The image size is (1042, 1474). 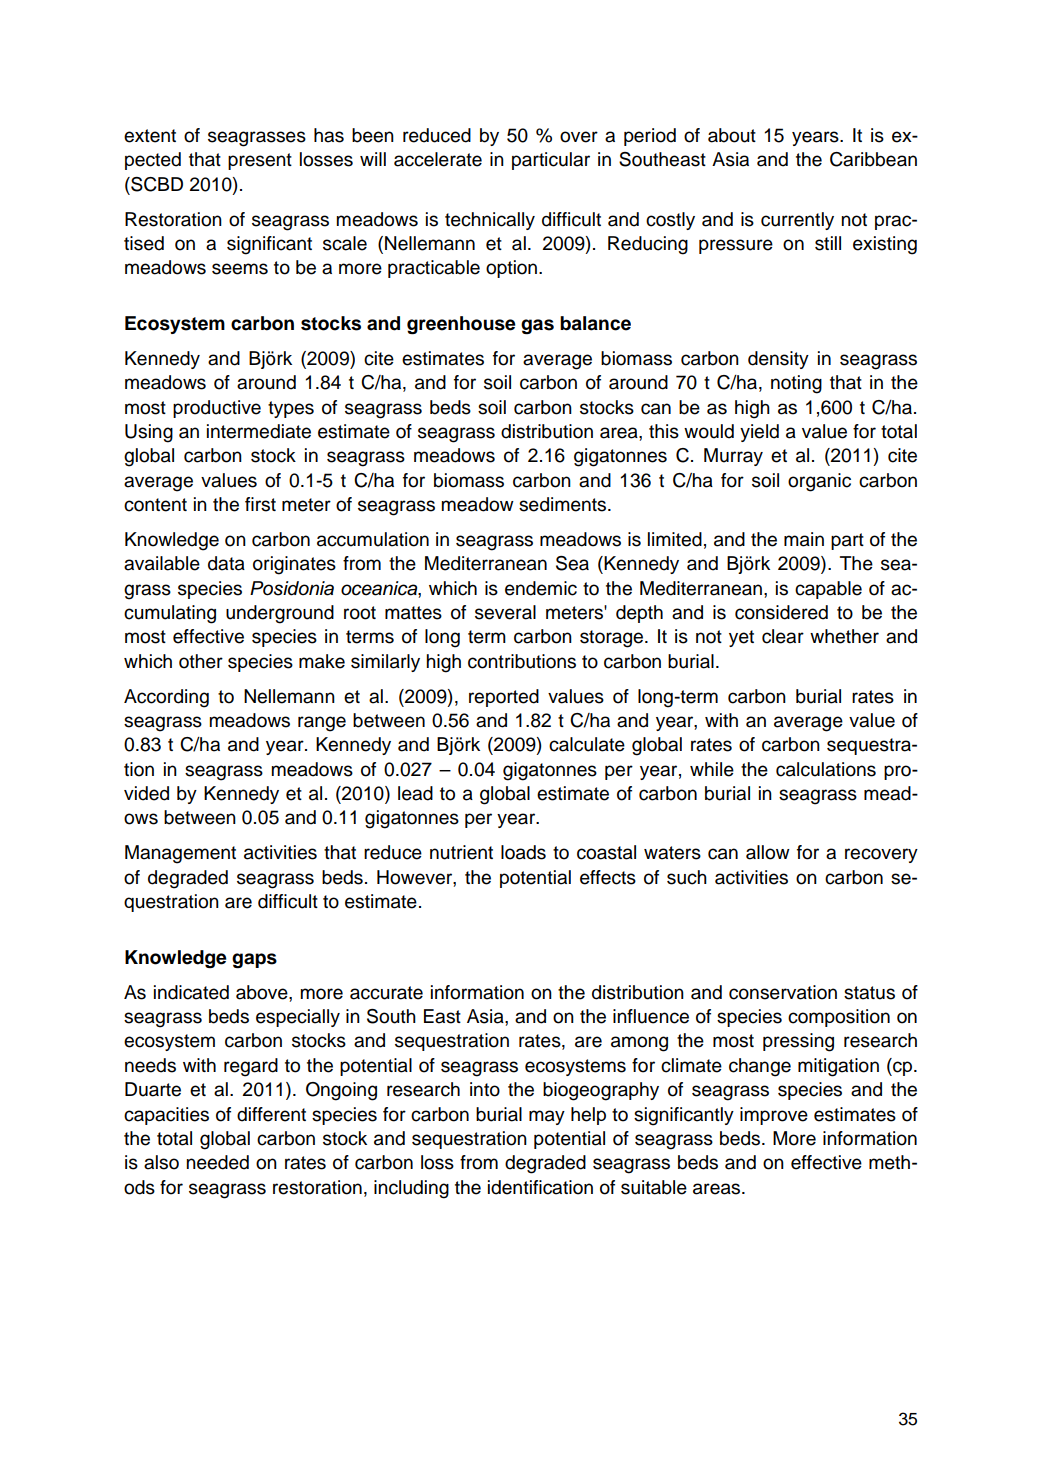 I want to click on currently, so click(x=797, y=221).
